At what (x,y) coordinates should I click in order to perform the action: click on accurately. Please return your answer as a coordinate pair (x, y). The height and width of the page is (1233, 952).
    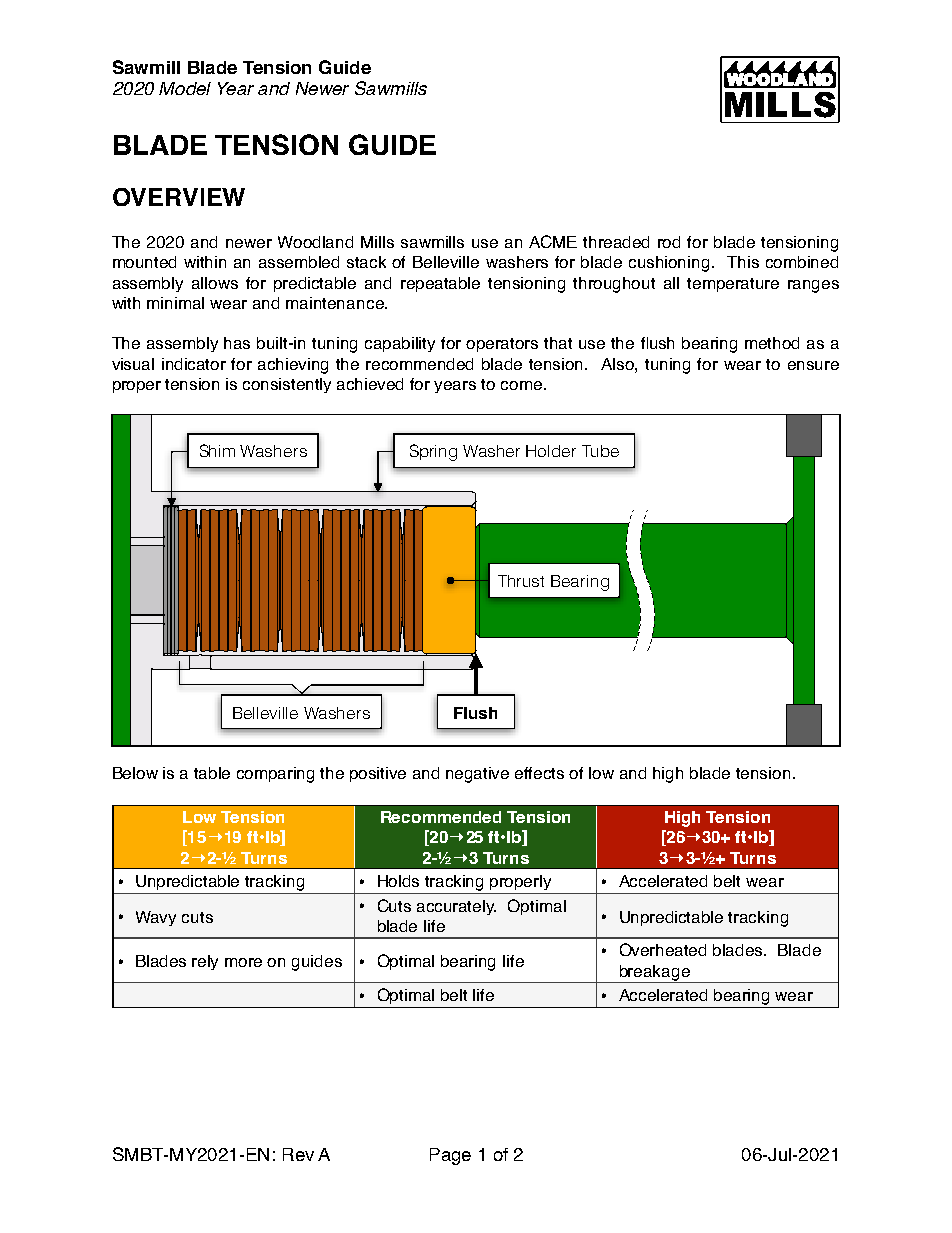
    Looking at the image, I should click on (456, 907).
